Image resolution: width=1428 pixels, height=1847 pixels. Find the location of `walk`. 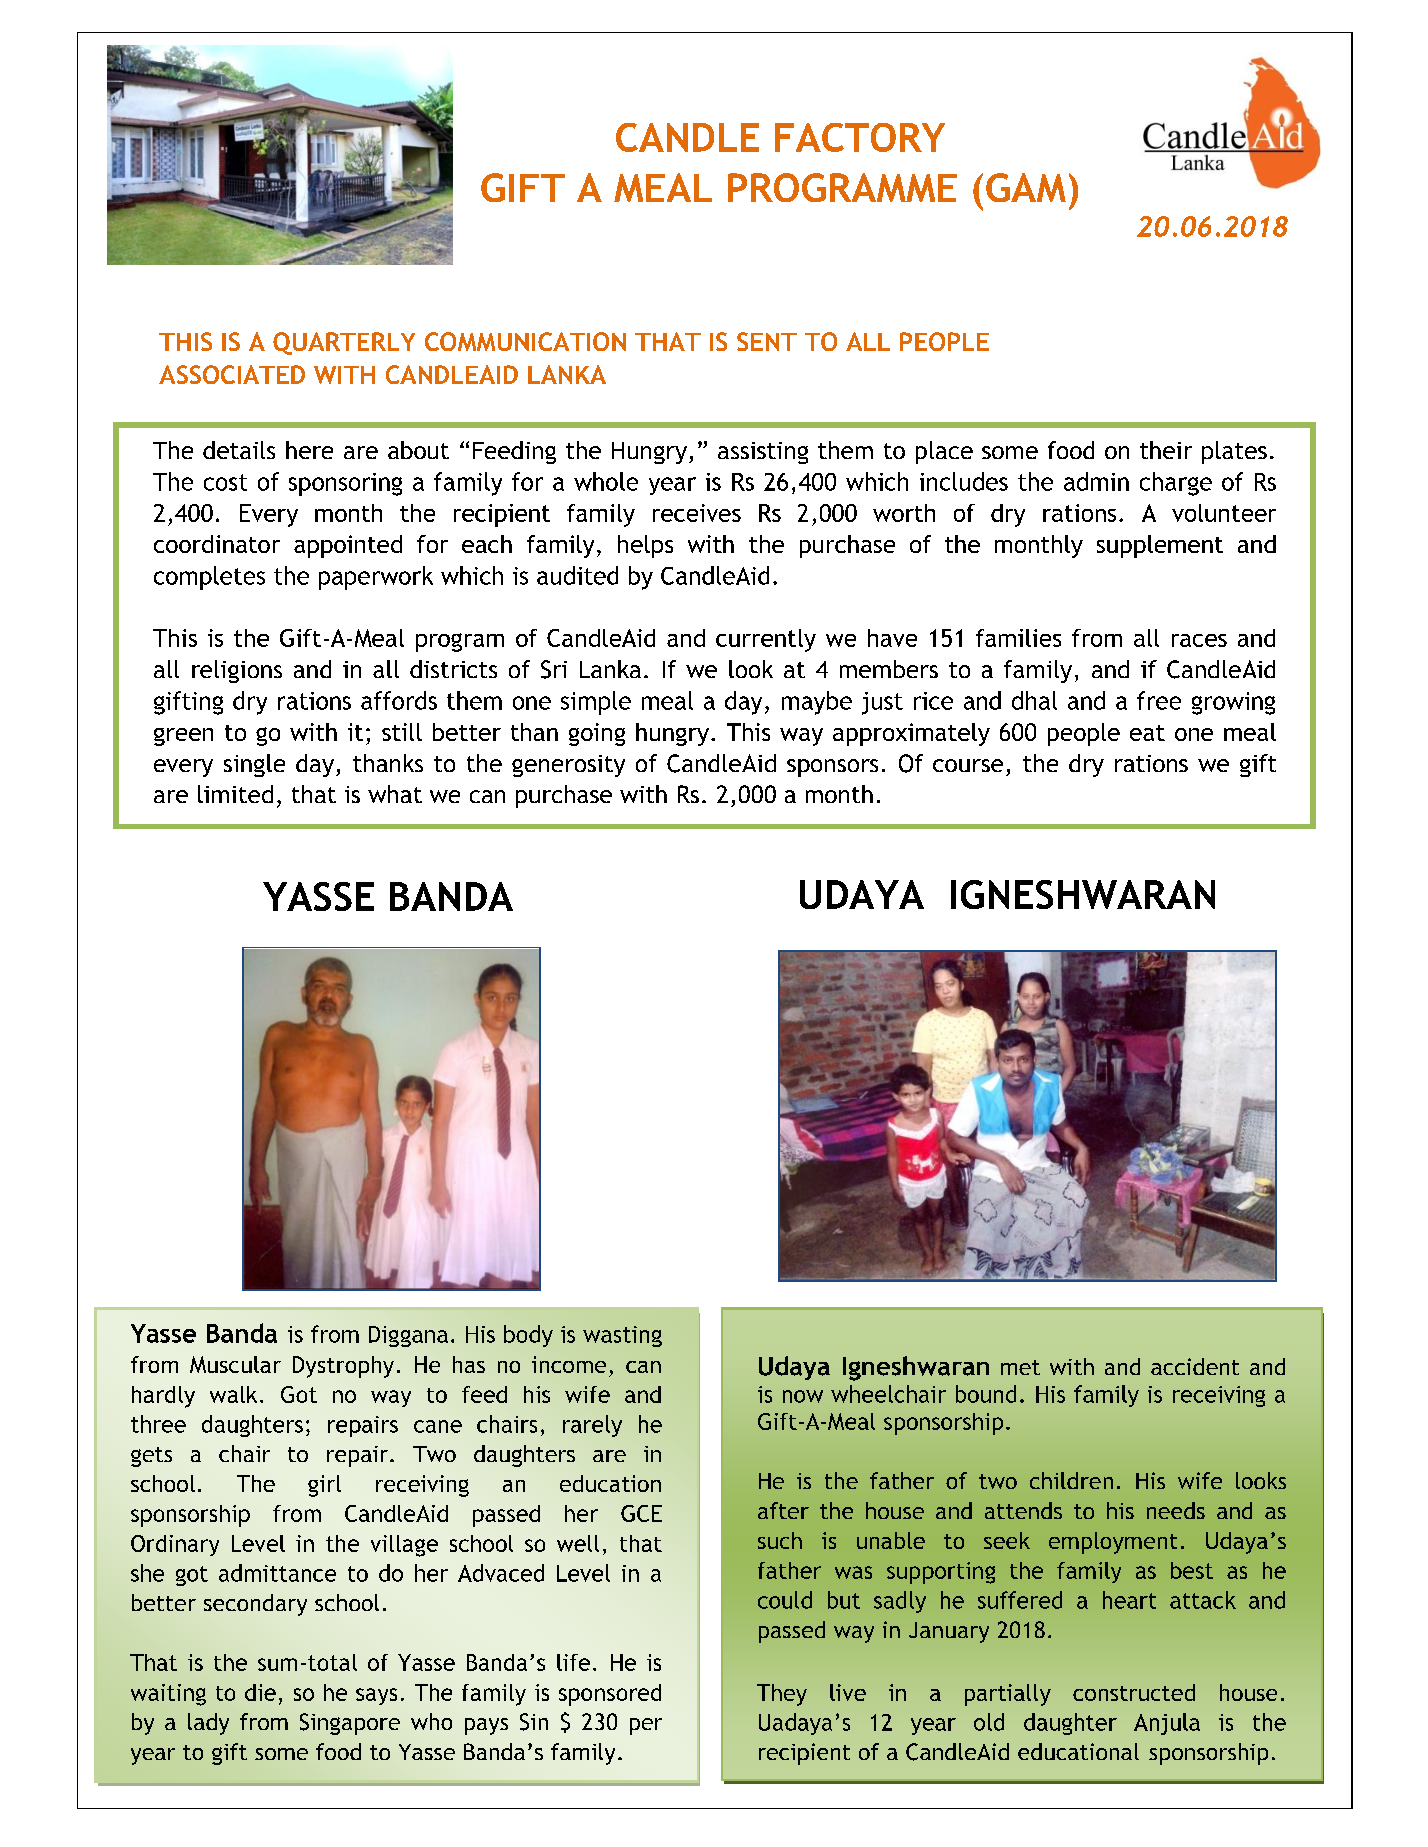

walk is located at coordinates (233, 1394).
